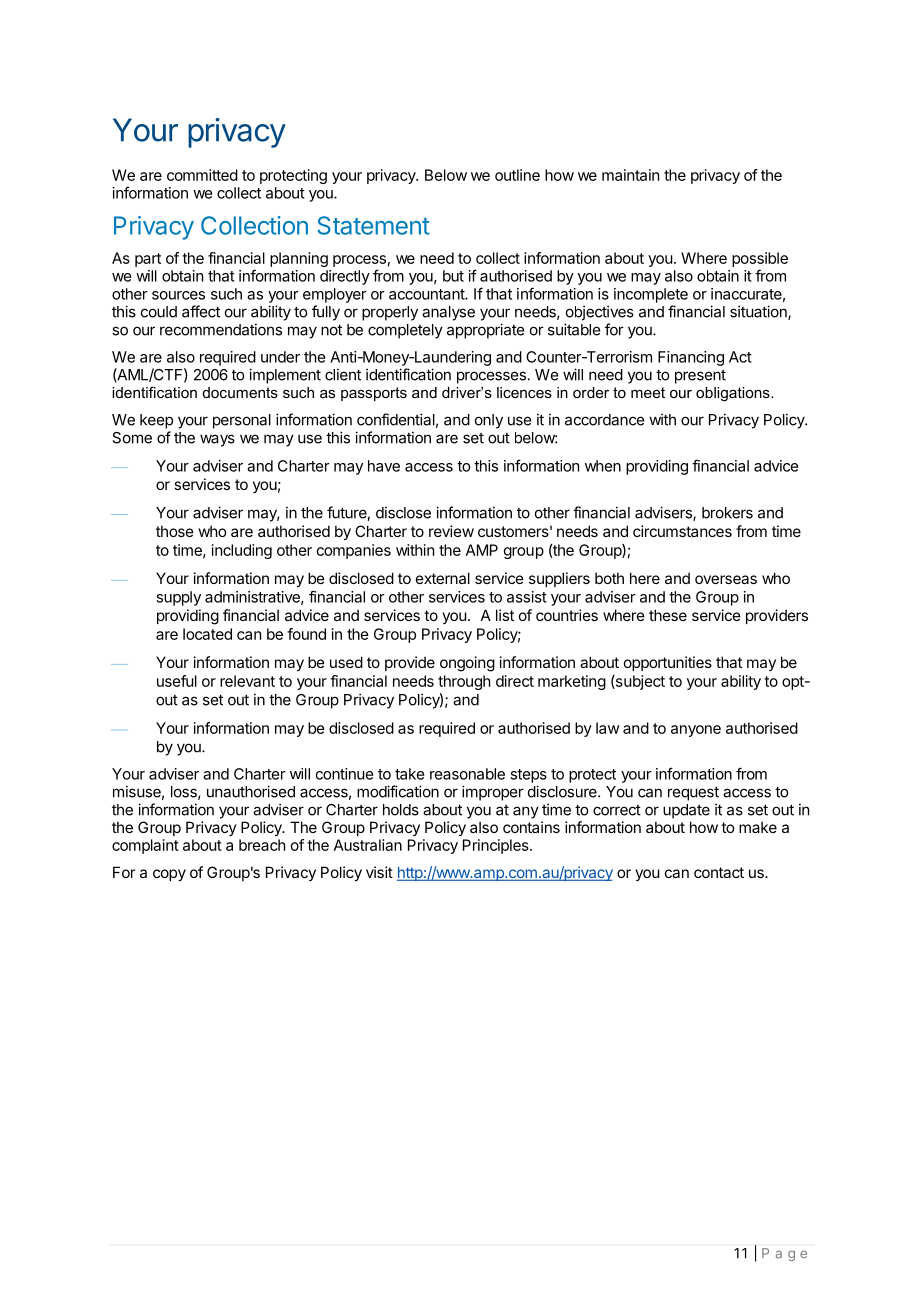 The image size is (924, 1308). What do you see at coordinates (668, 663) in the page?
I see `opportunities` at bounding box center [668, 663].
